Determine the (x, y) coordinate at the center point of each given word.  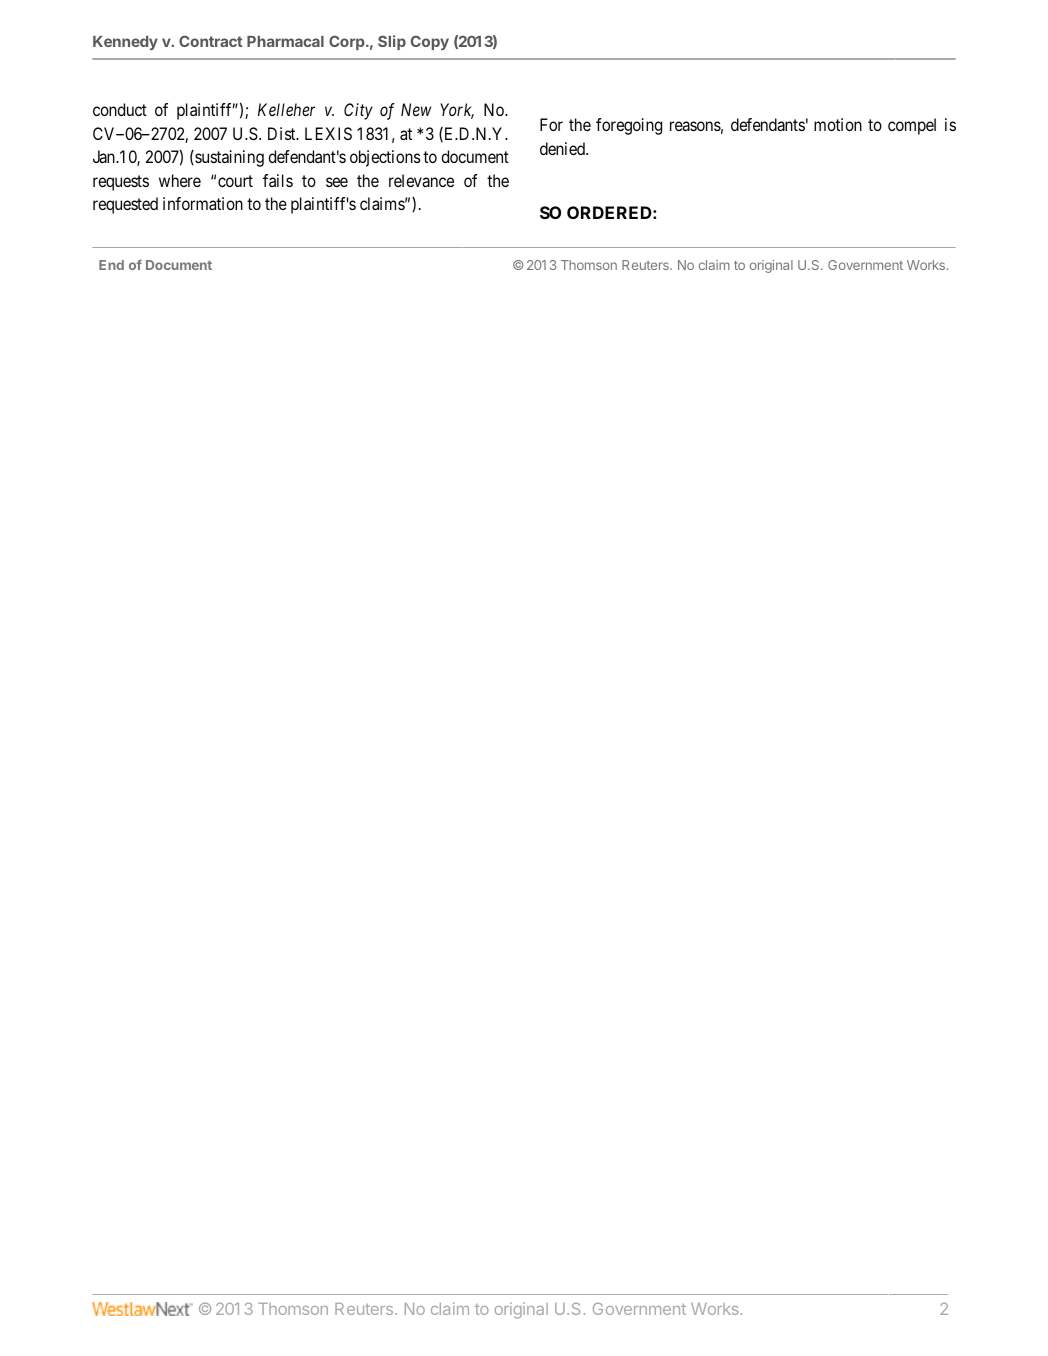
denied (563, 148)
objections (385, 158)
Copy (430, 43)
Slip (392, 42)
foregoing (629, 126)
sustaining (228, 158)
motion (838, 124)
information (203, 203)
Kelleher (286, 109)
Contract (210, 41)
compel (912, 126)
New (416, 109)
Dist (283, 133)
